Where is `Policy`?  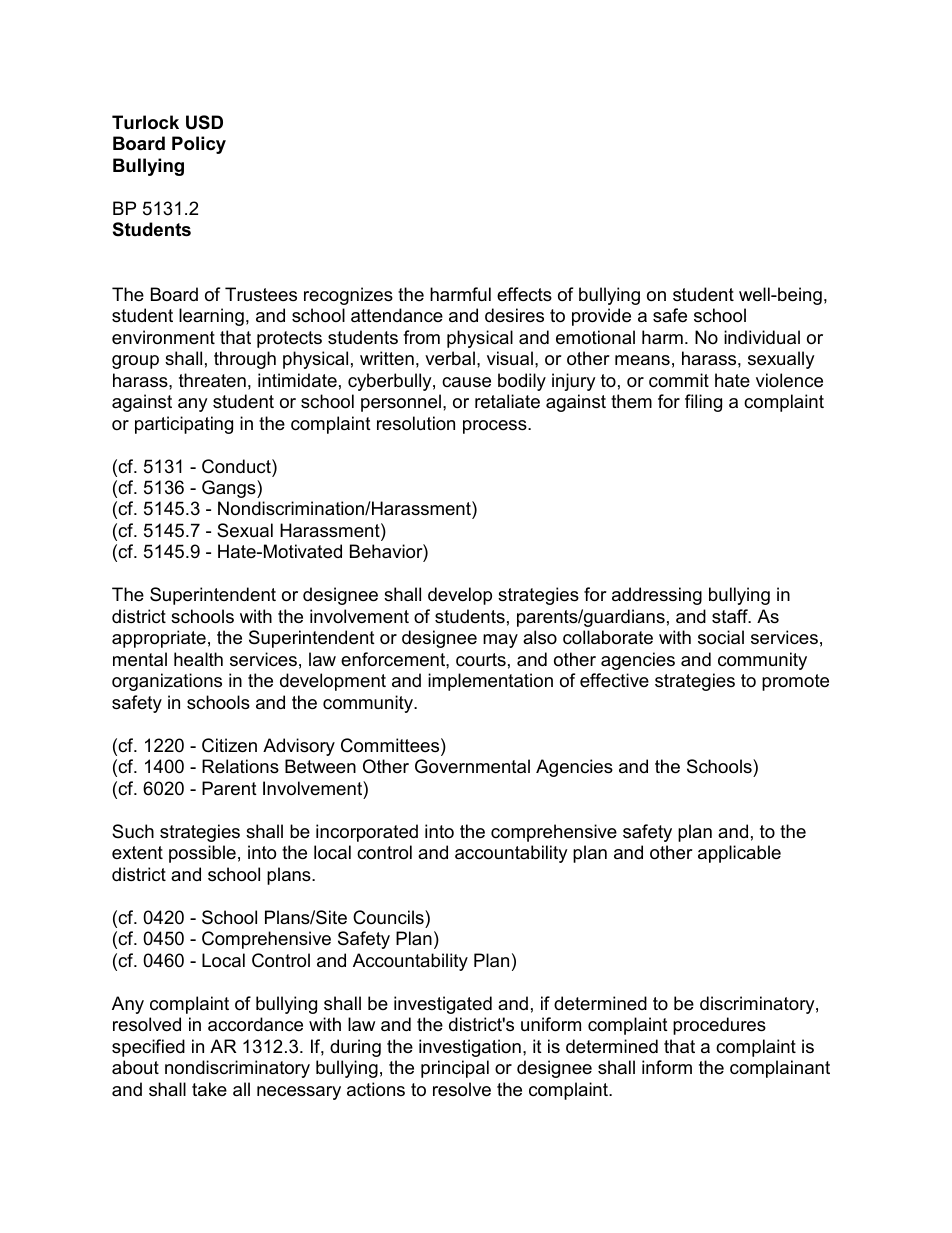 Policy is located at coordinates (199, 145).
